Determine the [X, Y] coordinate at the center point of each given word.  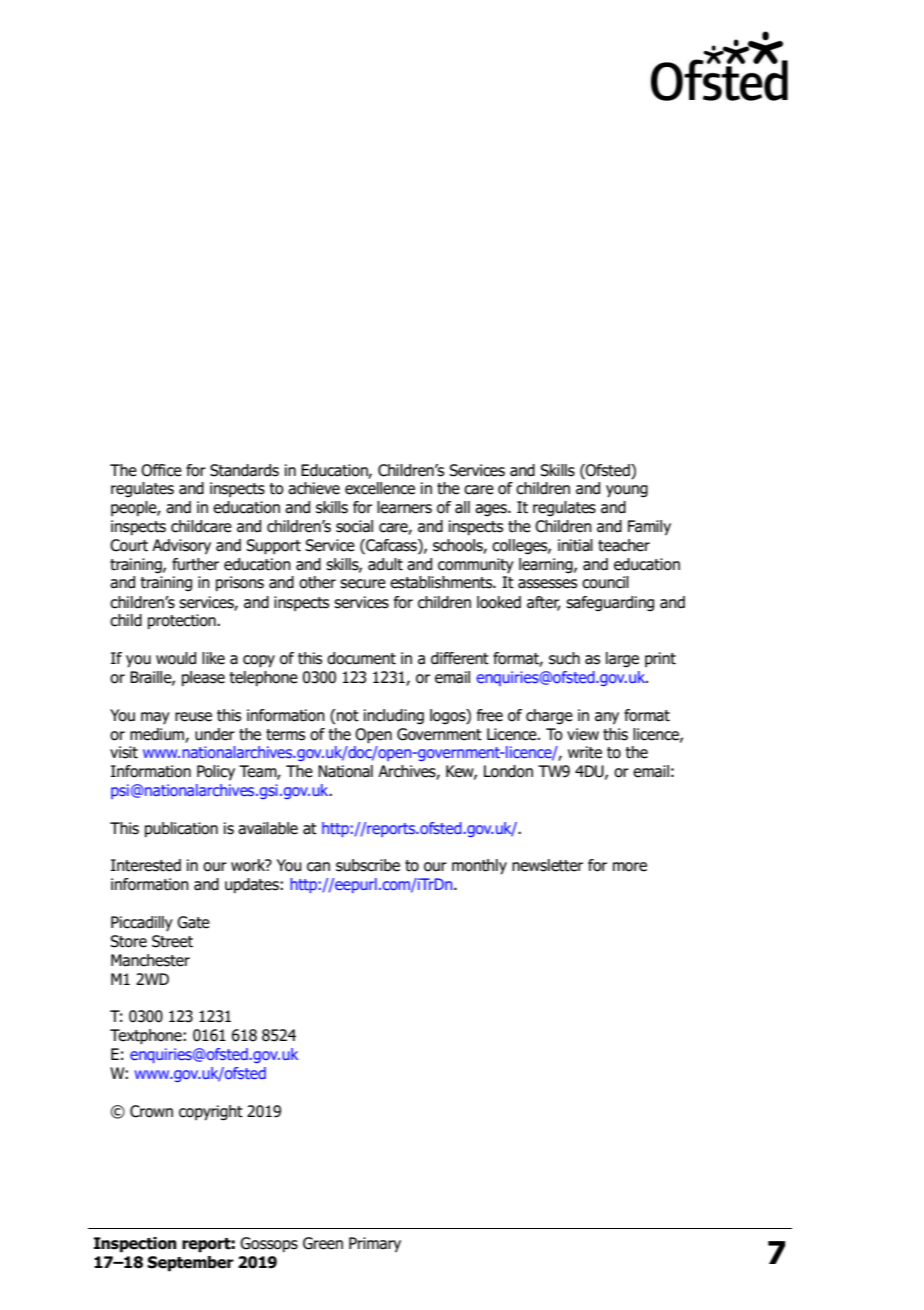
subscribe [368, 865]
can [318, 867]
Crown [151, 1111]
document [361, 658]
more [630, 867]
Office [161, 470]
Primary [375, 1245]
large [622, 660]
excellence [380, 488]
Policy [216, 773]
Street [172, 941]
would [176, 658]
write [585, 752]
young [627, 491]
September [190, 1264]
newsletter [547, 865]
